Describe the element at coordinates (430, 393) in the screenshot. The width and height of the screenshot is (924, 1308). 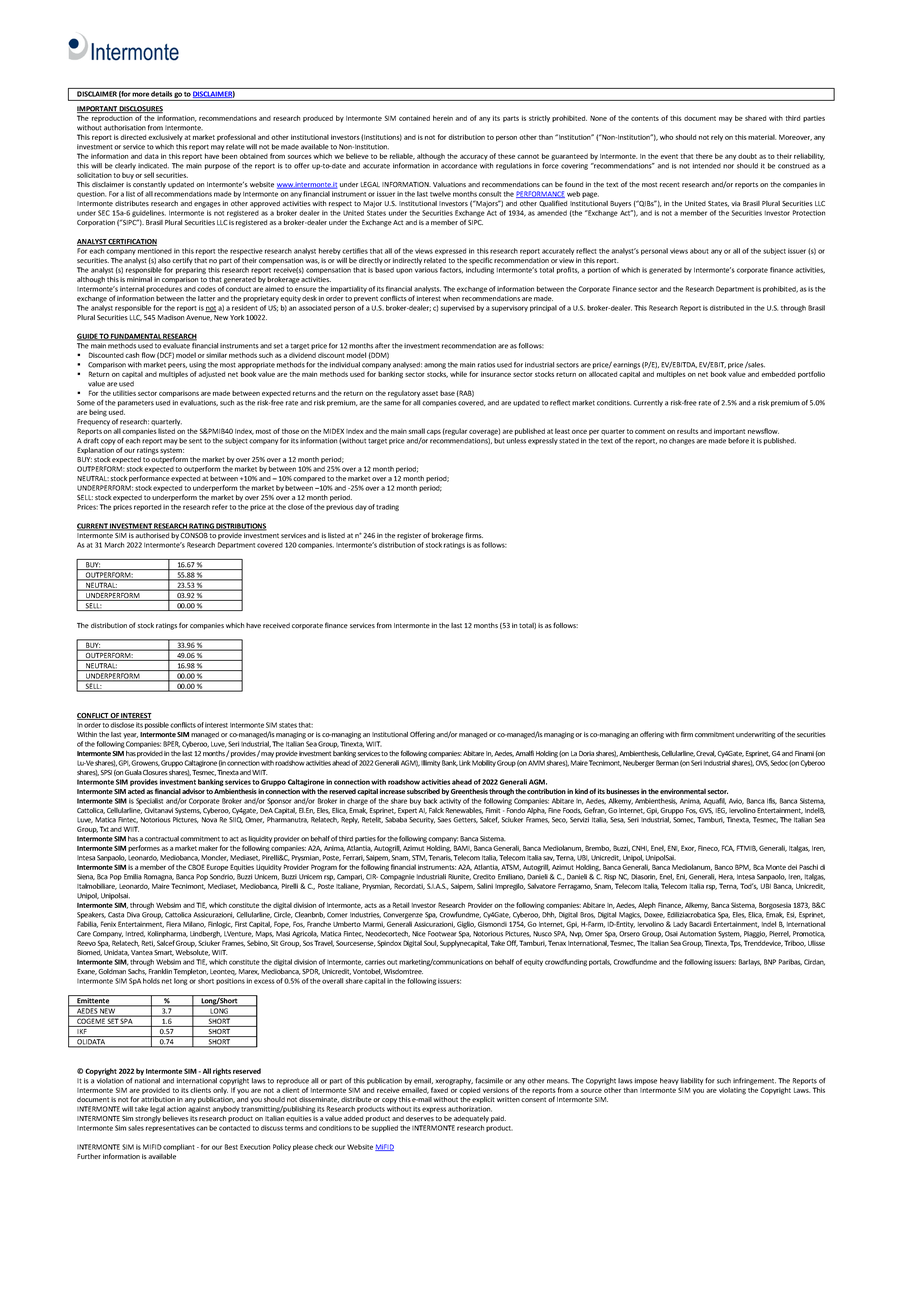
I see `asset` at that location.
